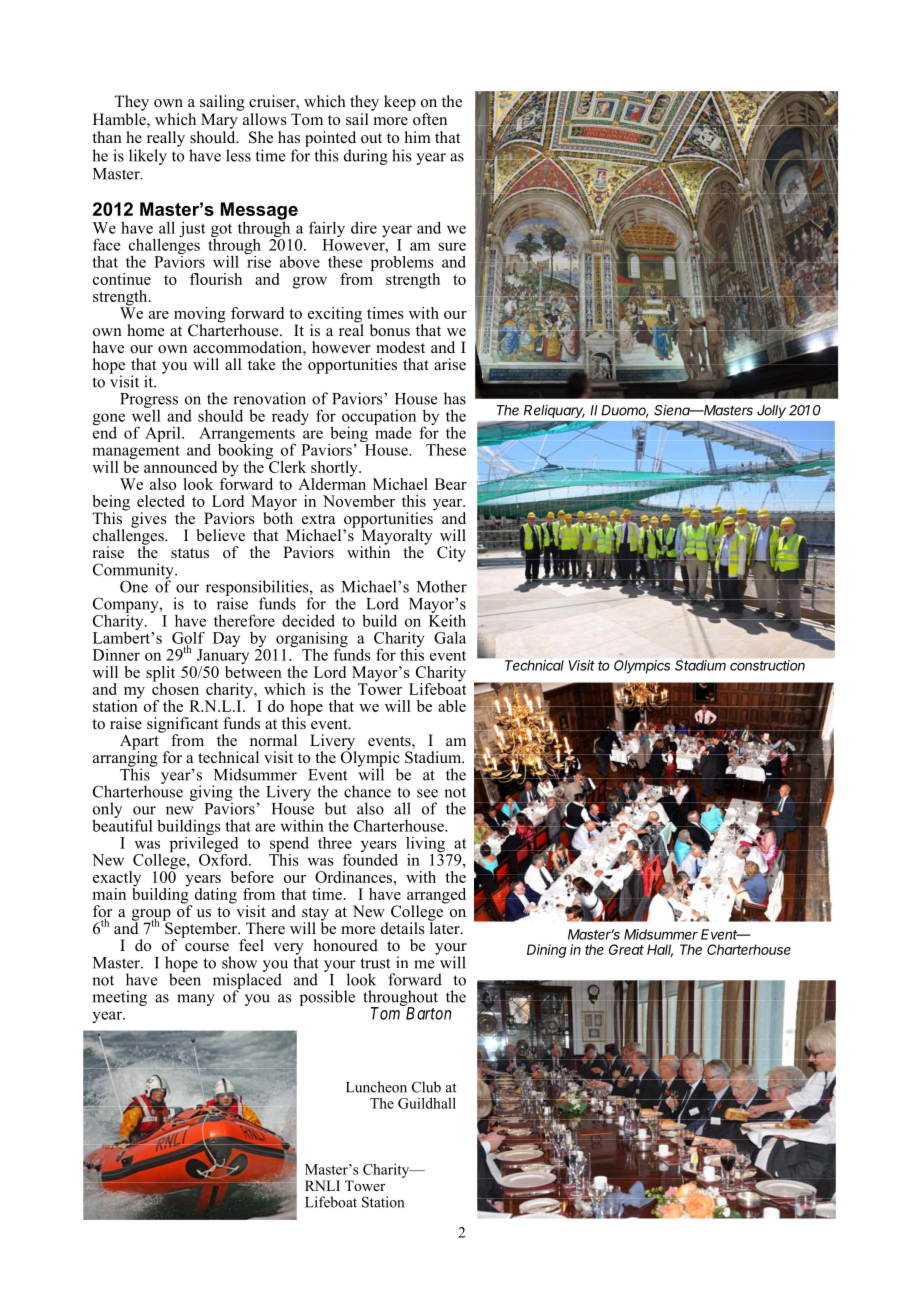 The width and height of the page is (924, 1308). What do you see at coordinates (452, 706) in the page?
I see `able` at bounding box center [452, 706].
